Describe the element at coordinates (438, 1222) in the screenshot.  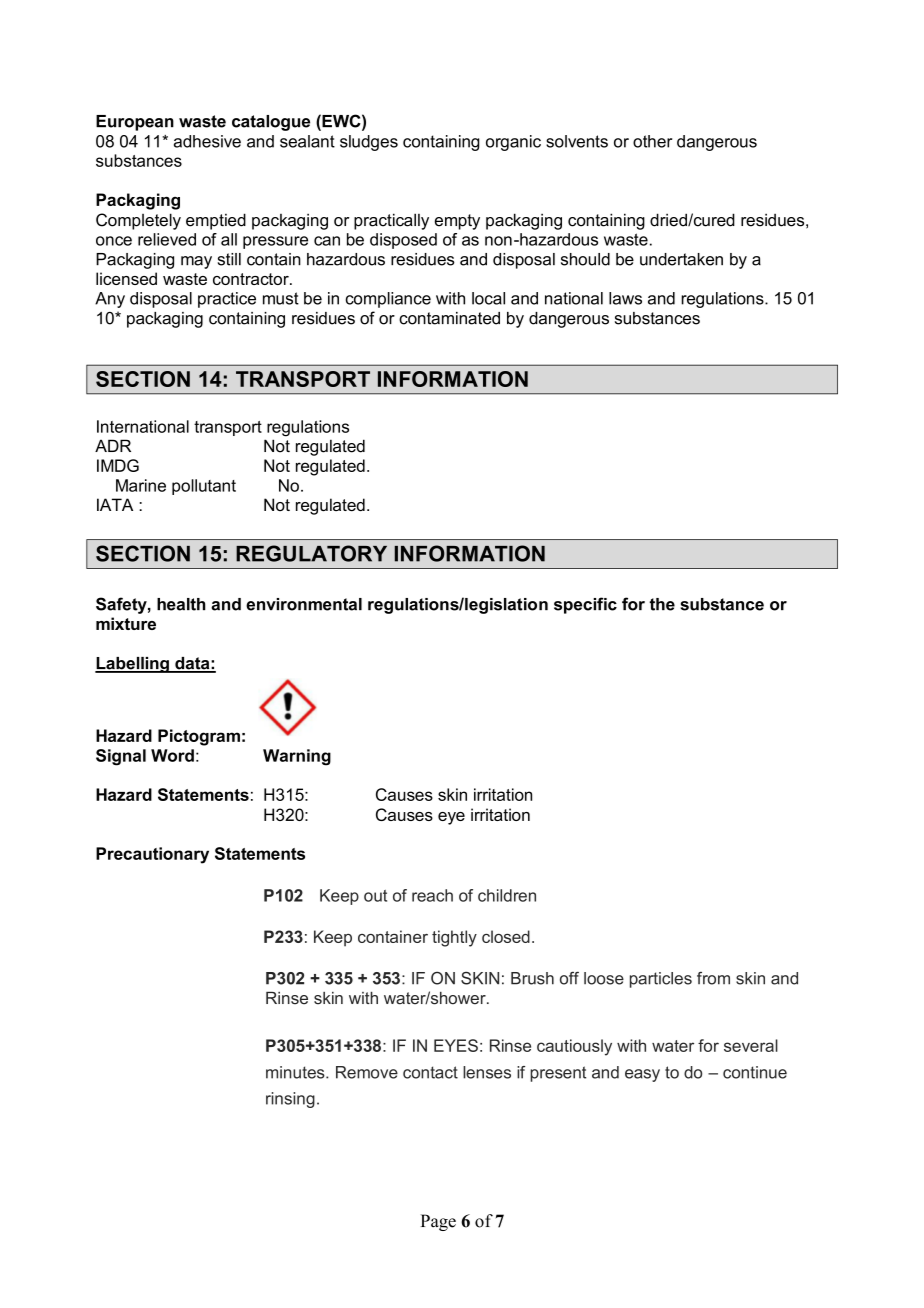
I see `Page` at that location.
